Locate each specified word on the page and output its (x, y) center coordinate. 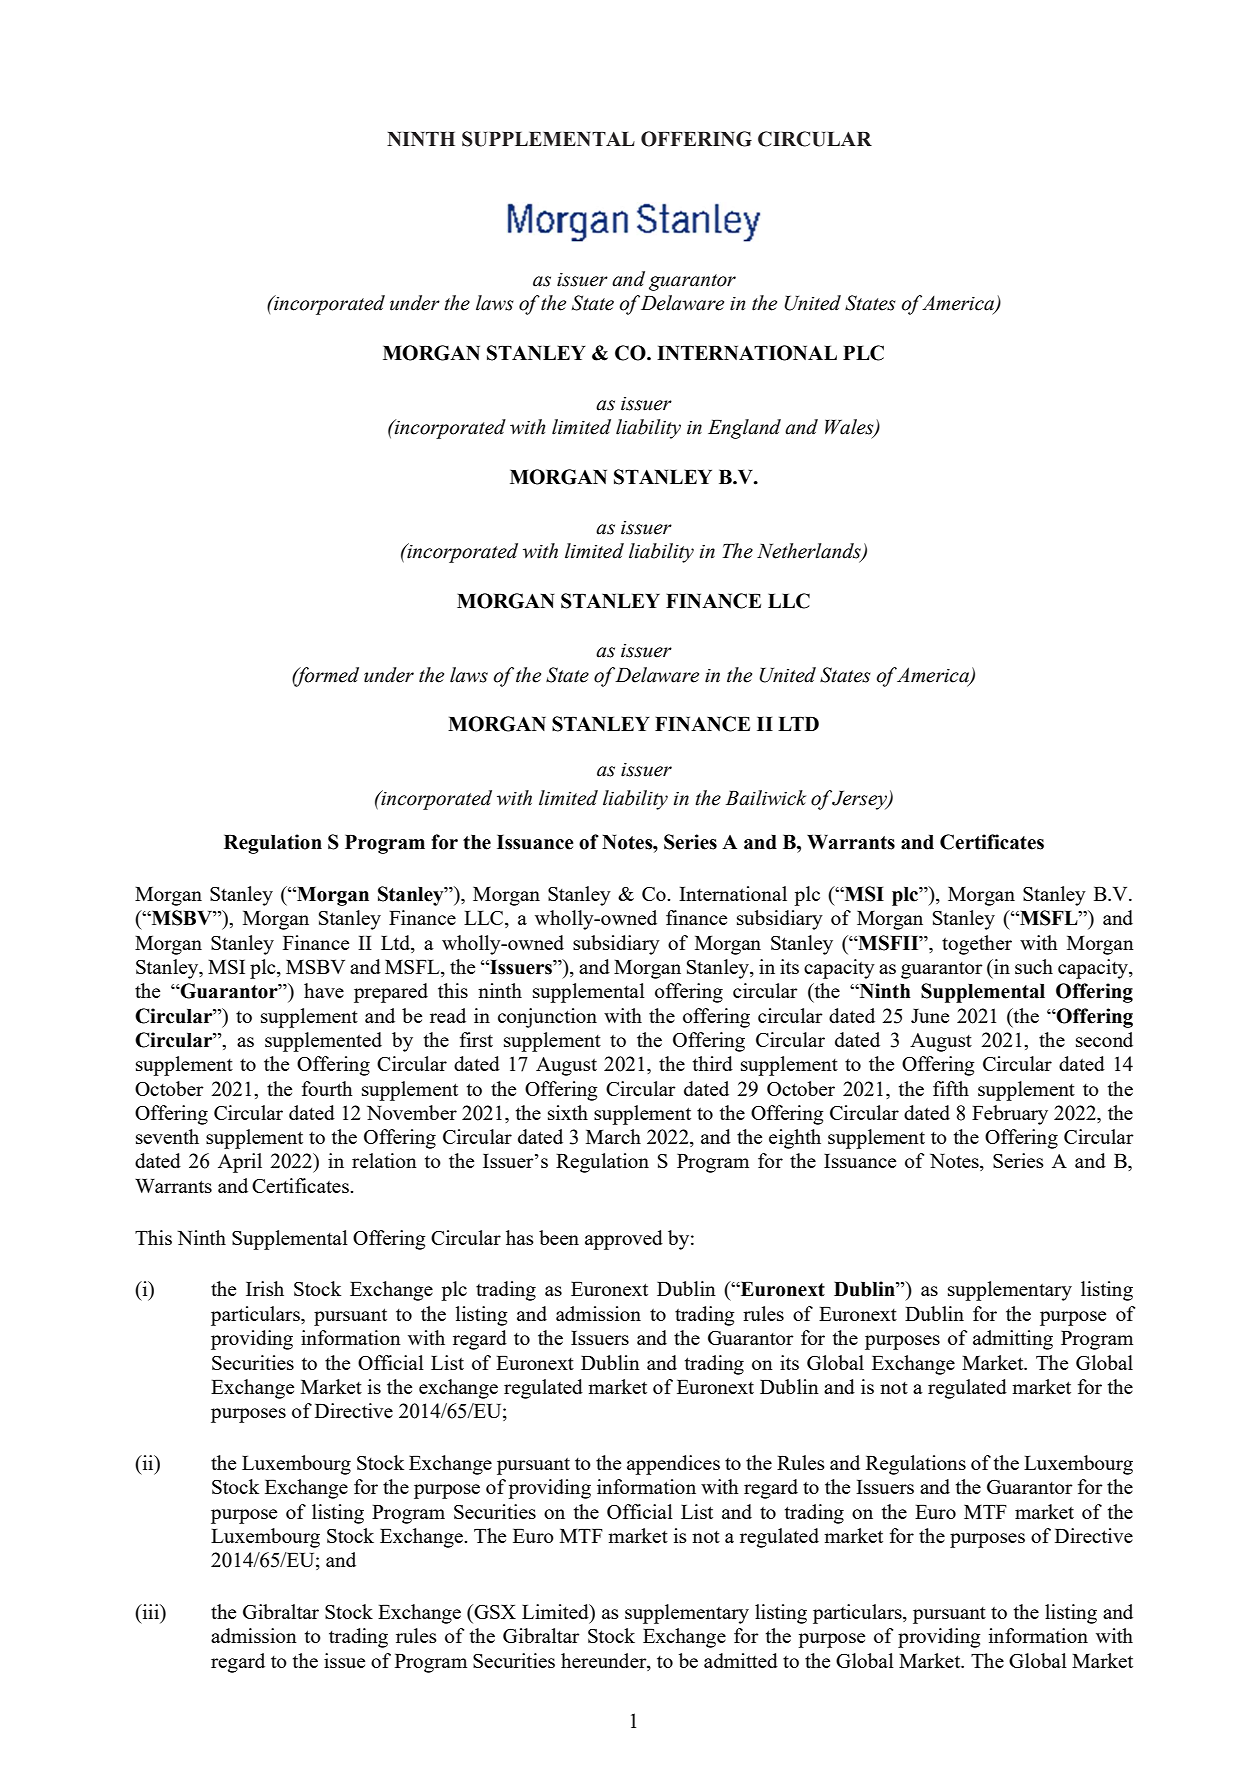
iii (151, 1613)
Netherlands (810, 552)
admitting (1013, 1340)
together (977, 945)
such (1034, 966)
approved (624, 1240)
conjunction (547, 1018)
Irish (265, 1288)
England (744, 429)
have (324, 990)
